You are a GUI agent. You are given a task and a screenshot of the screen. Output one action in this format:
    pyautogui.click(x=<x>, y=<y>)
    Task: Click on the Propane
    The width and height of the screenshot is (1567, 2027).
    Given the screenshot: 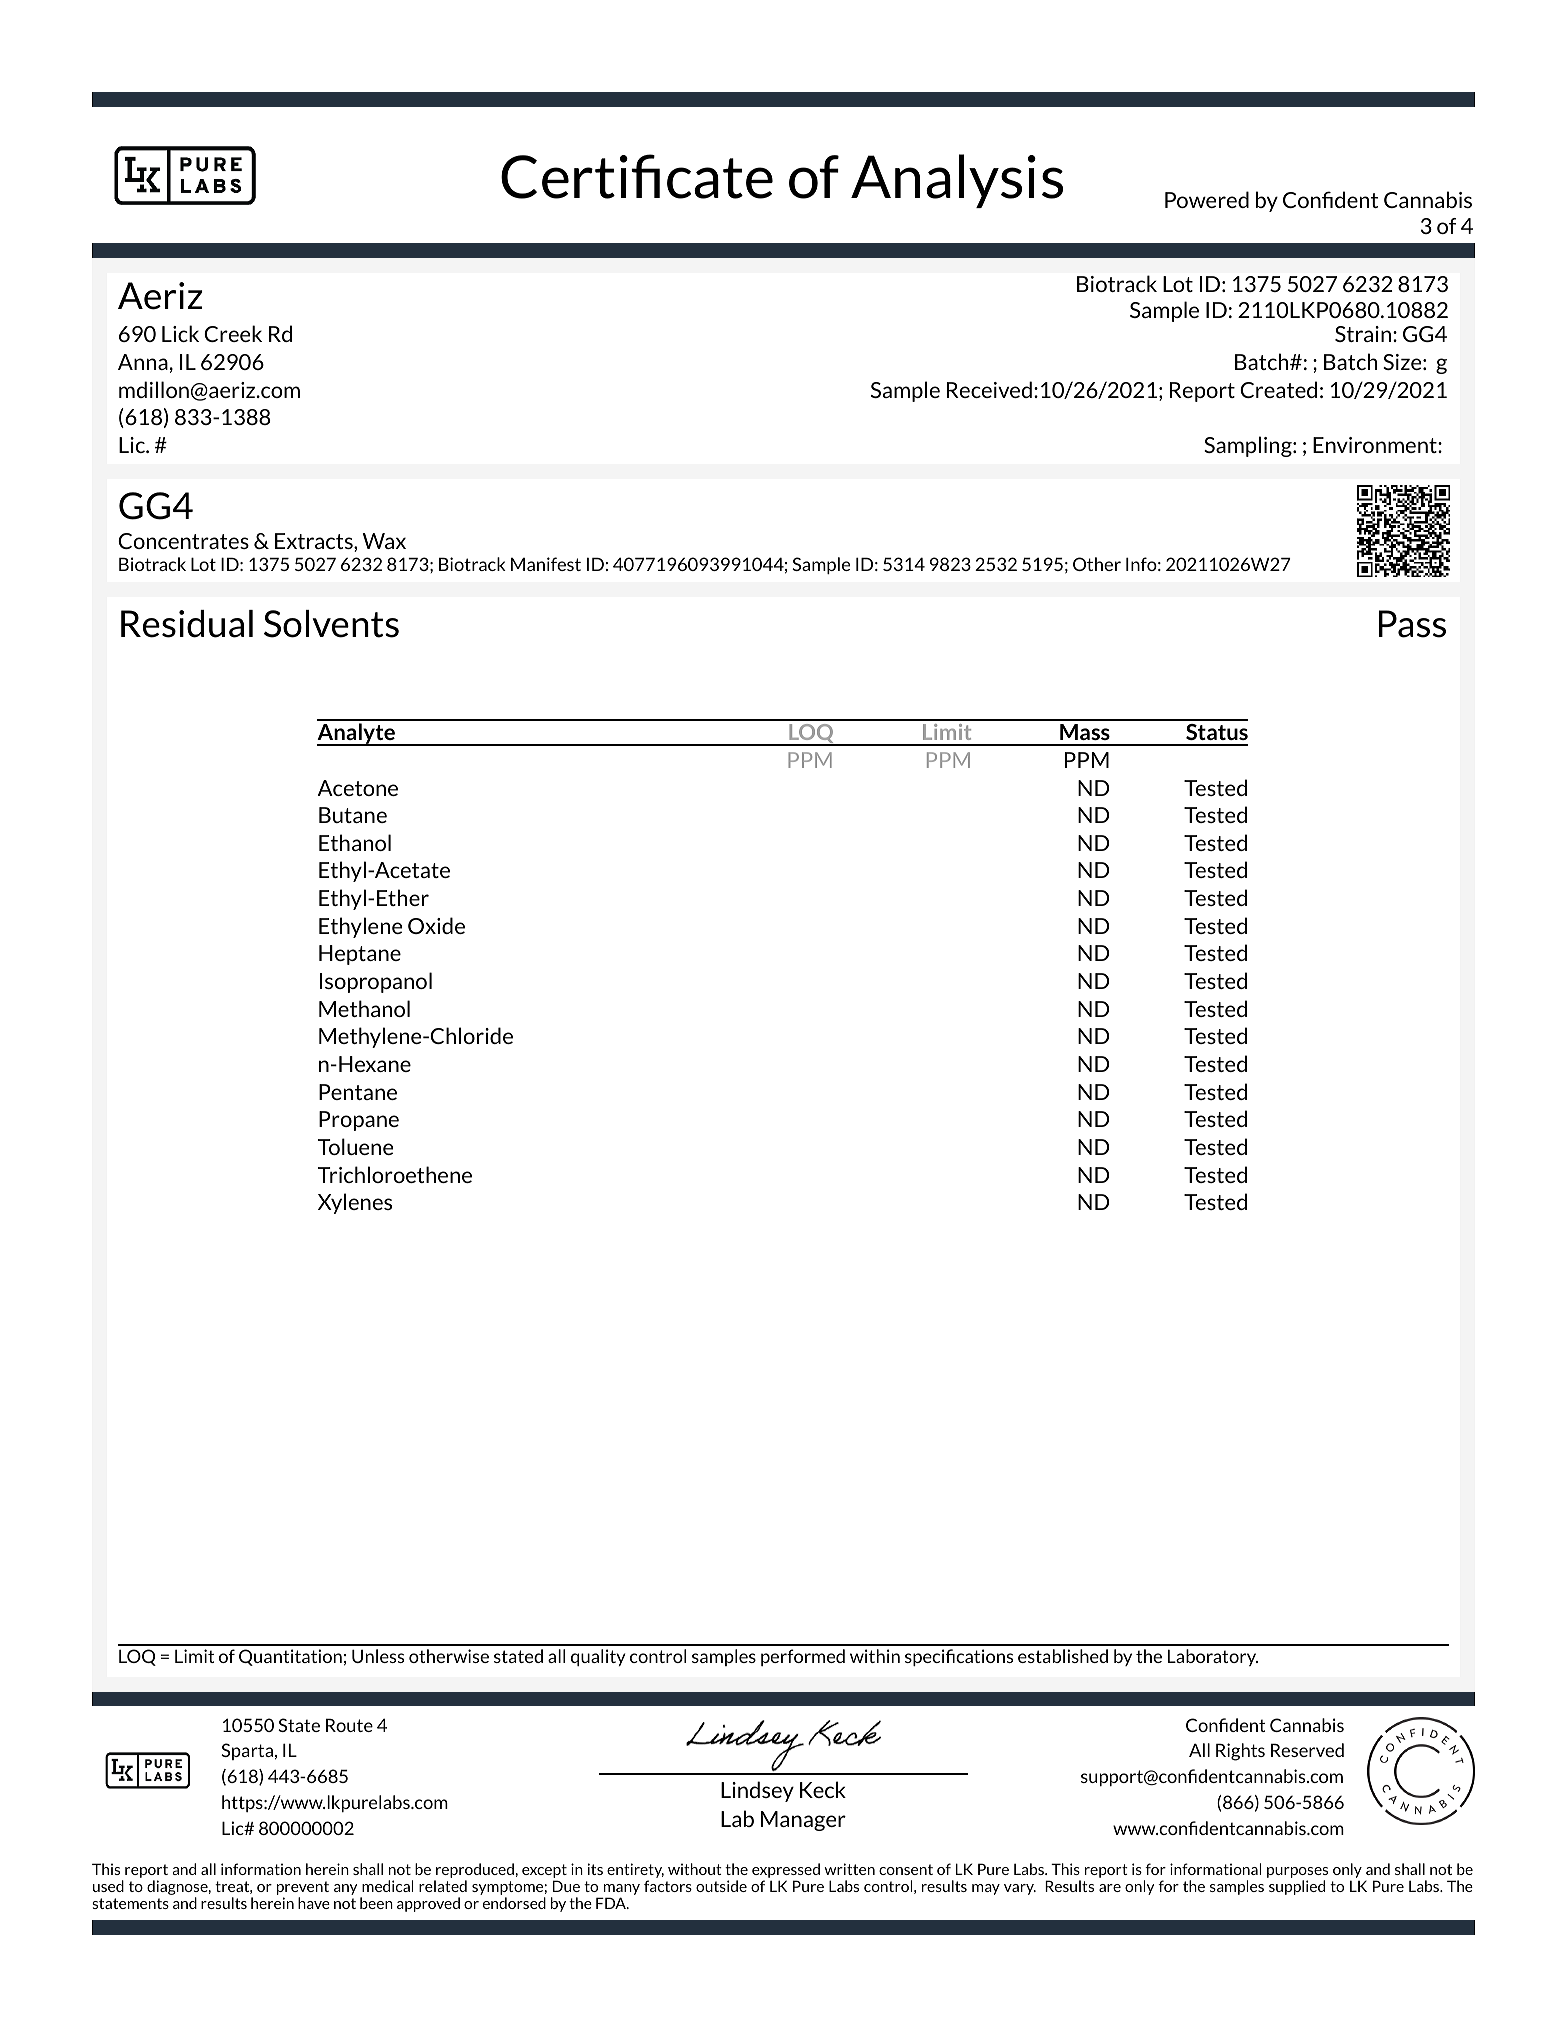 What is the action you would take?
    pyautogui.click(x=359, y=1121)
